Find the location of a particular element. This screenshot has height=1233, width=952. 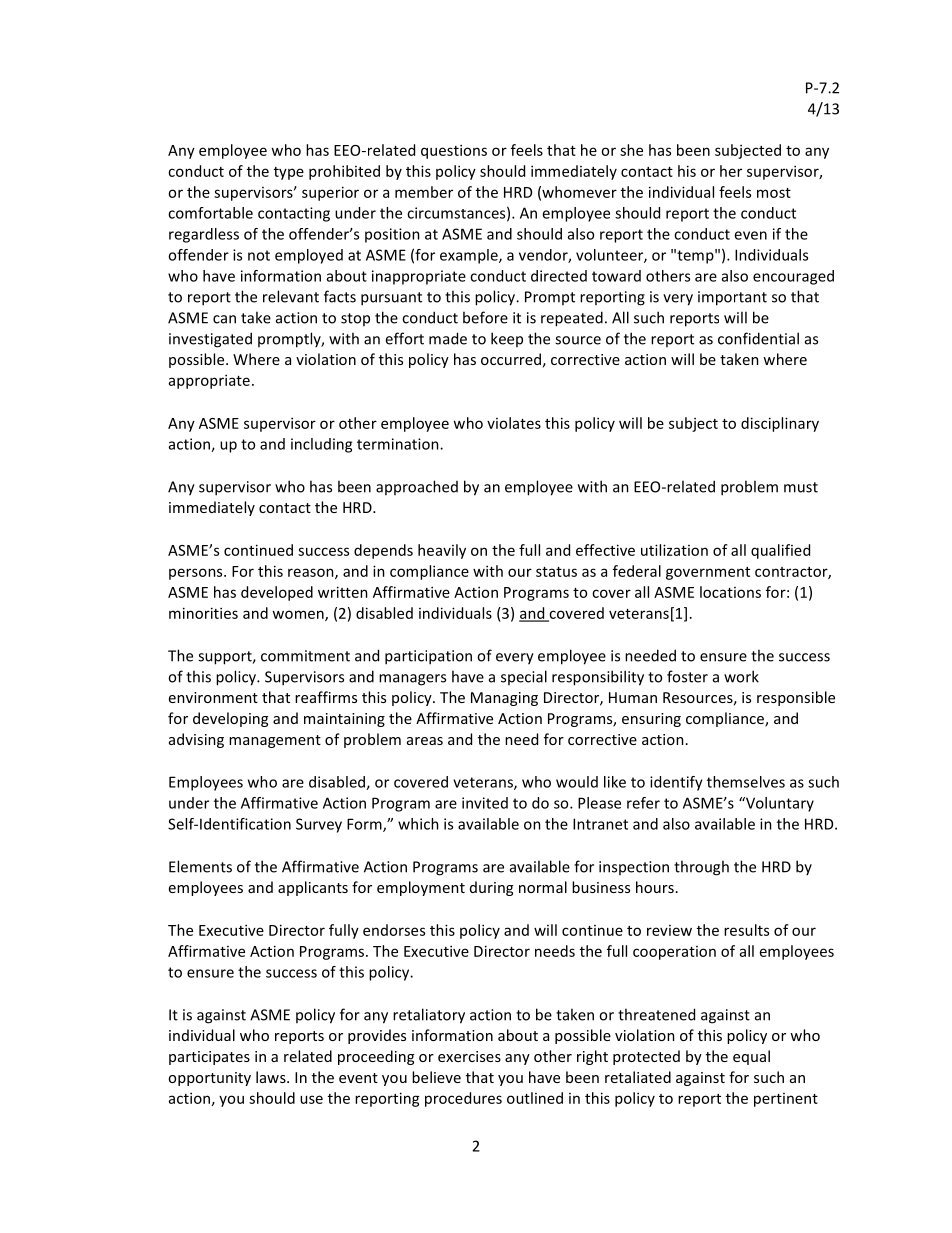

exercises is located at coordinates (469, 1056).
